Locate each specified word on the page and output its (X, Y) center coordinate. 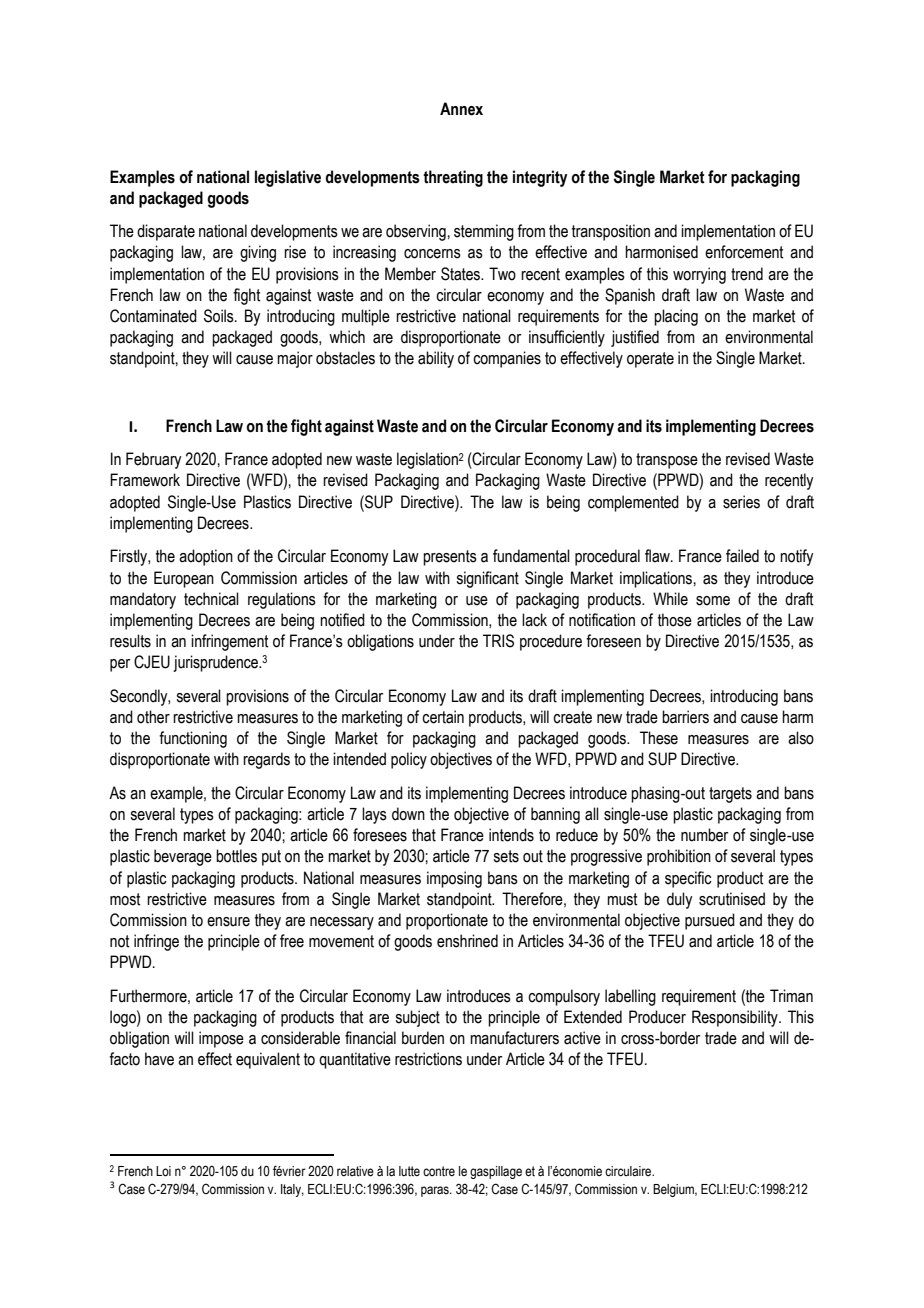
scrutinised (732, 899)
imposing (454, 879)
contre (439, 1171)
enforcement (744, 252)
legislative (288, 178)
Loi (163, 1171)
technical (211, 599)
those (675, 620)
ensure (228, 922)
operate (650, 360)
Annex (461, 109)
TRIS (498, 641)
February (153, 460)
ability (436, 359)
